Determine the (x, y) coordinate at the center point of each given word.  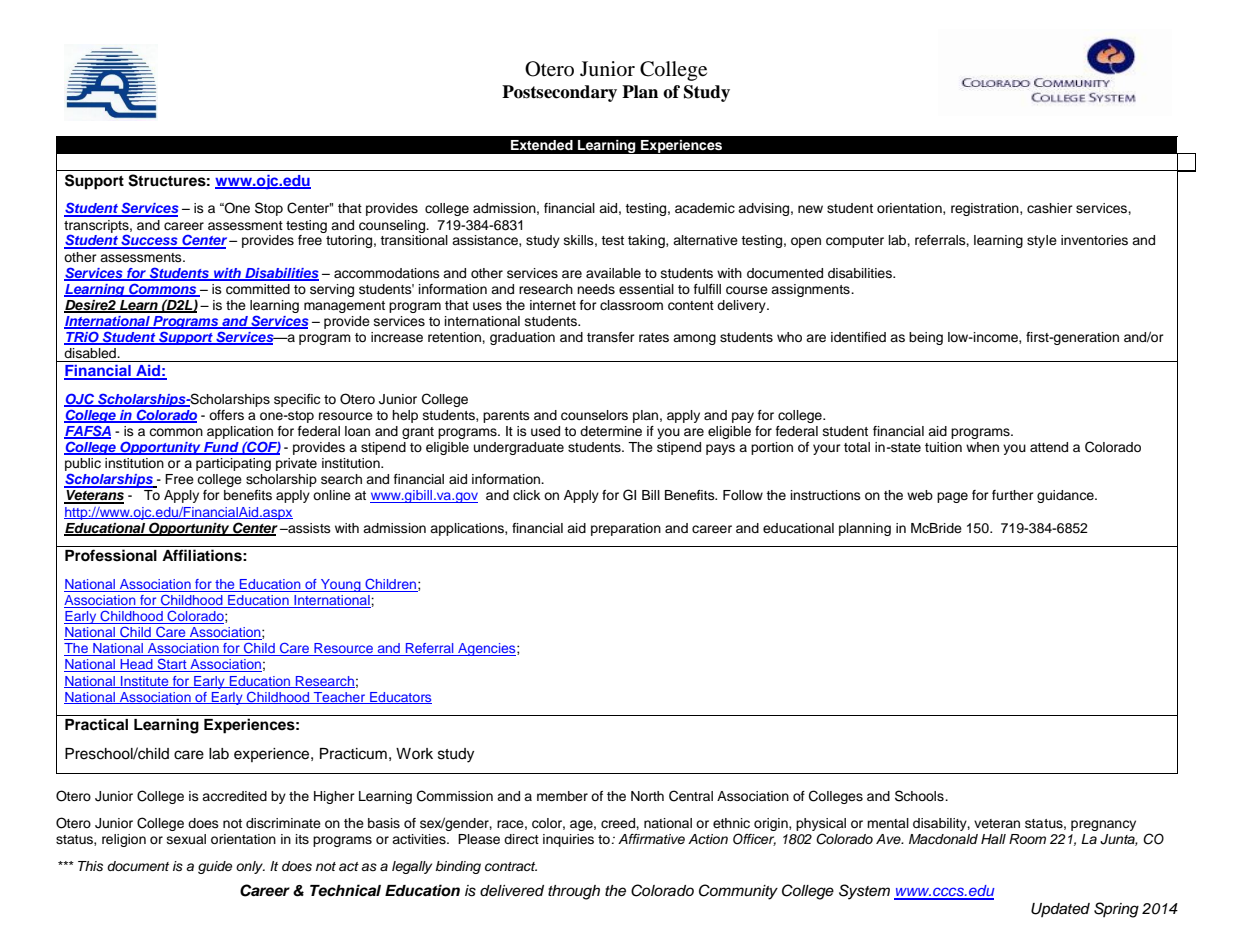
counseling (393, 226)
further (1013, 495)
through (574, 892)
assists (308, 528)
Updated (1060, 910)
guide (215, 867)
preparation (626, 529)
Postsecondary (559, 93)
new (810, 209)
